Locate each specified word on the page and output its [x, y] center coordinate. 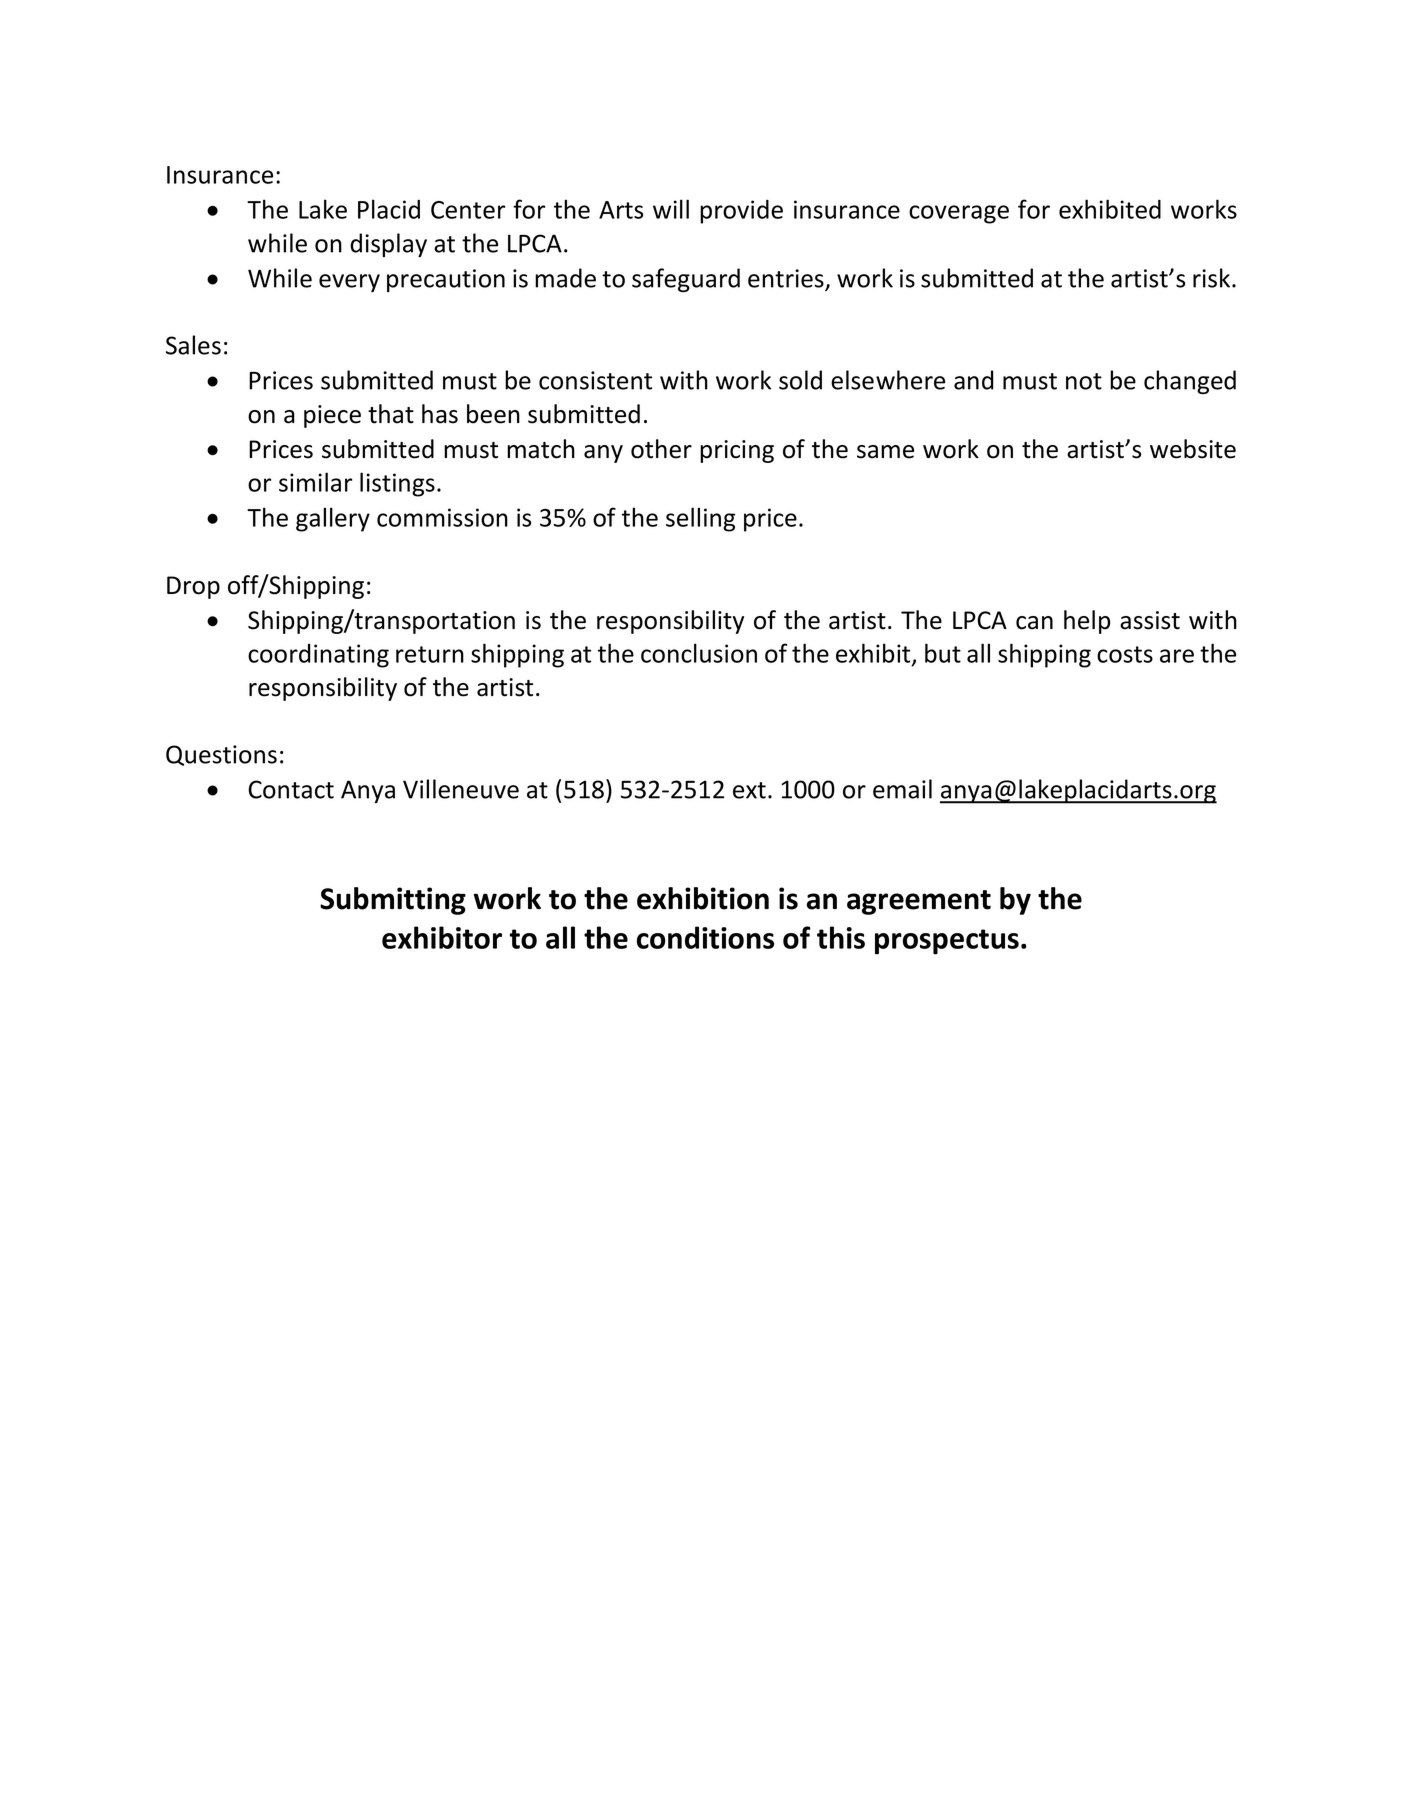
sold [800, 380]
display [388, 245]
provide [741, 212]
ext [749, 790]
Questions [221, 755]
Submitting [393, 901]
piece [332, 416]
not [1084, 381]
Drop [193, 587]
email [902, 789]
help [1087, 622]
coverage [959, 214]
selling [700, 519]
